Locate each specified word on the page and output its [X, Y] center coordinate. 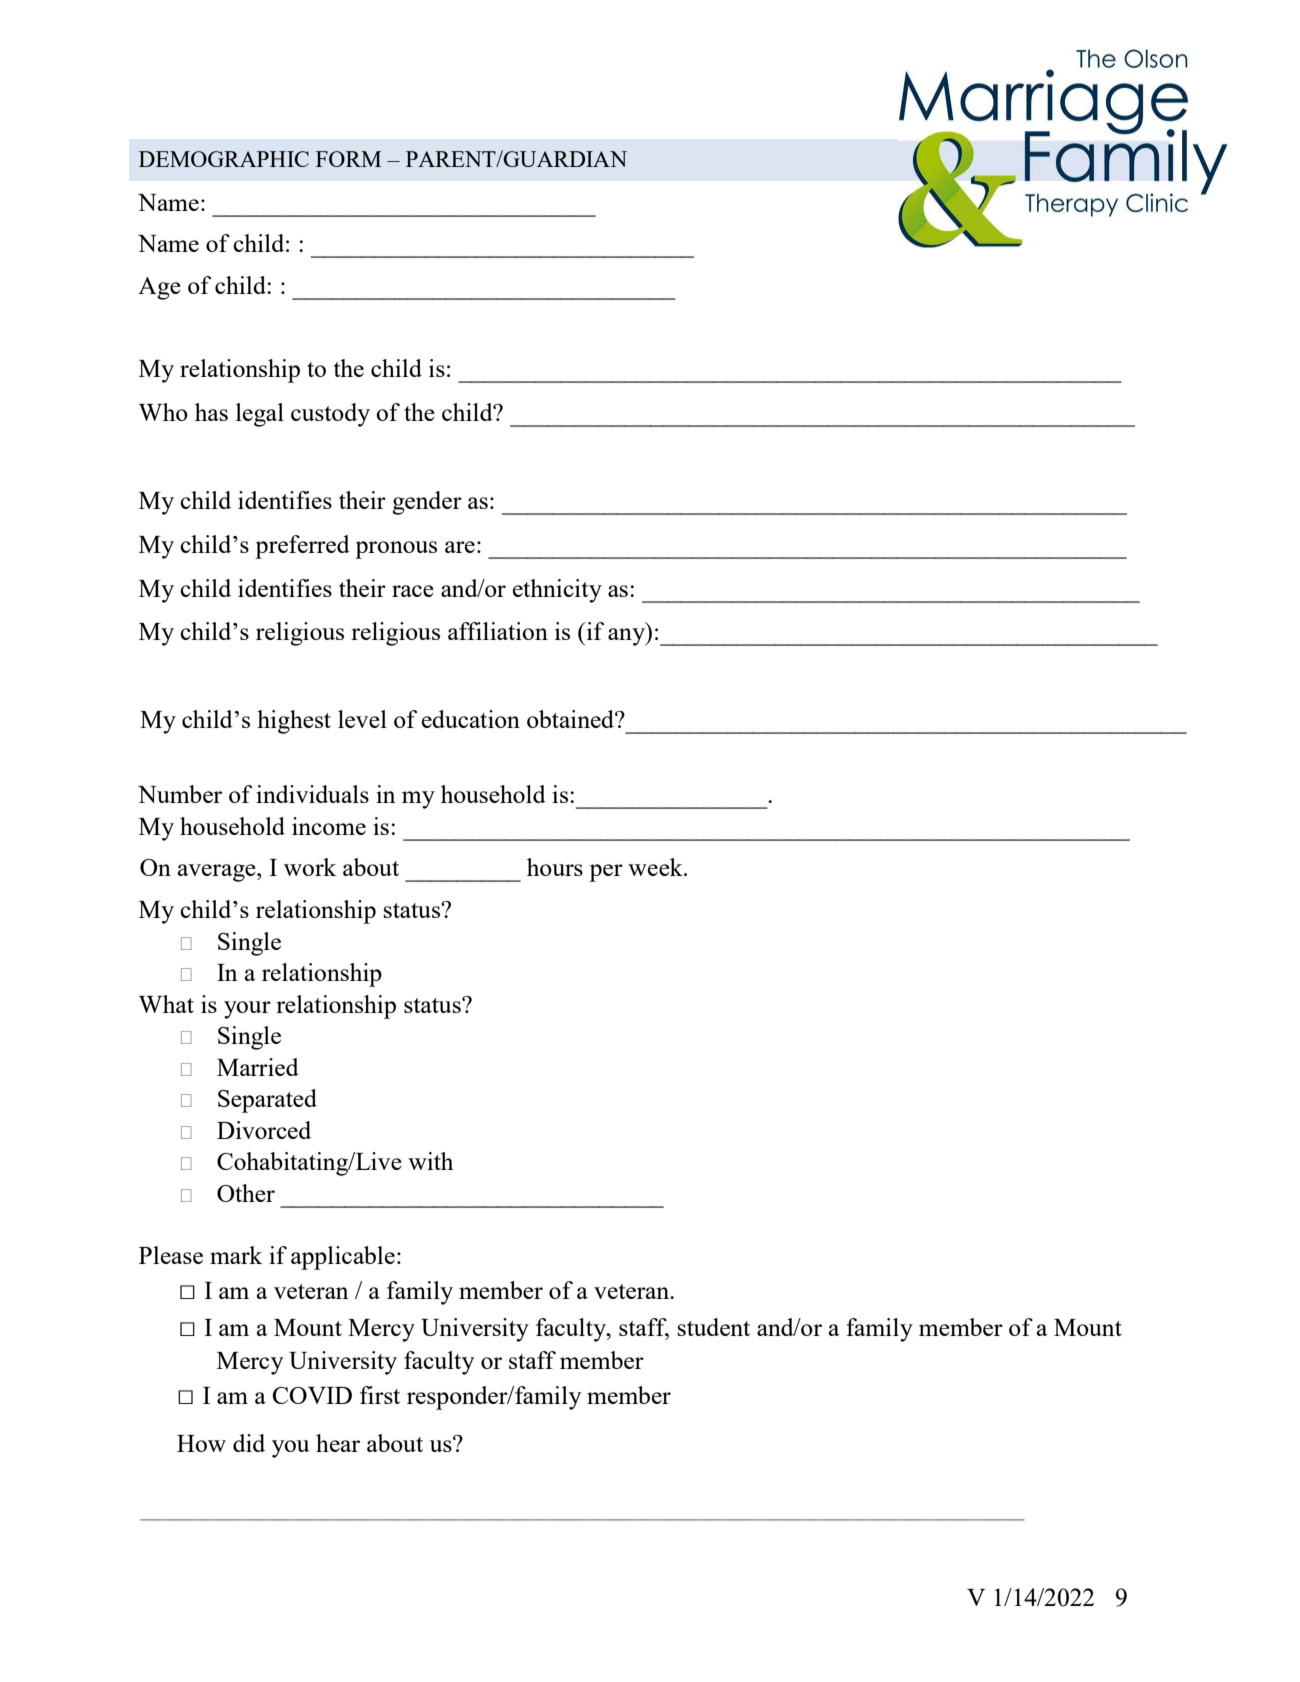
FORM [348, 159]
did [249, 1443]
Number [180, 794]
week [656, 867]
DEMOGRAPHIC [224, 159]
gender [427, 503]
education [471, 719]
